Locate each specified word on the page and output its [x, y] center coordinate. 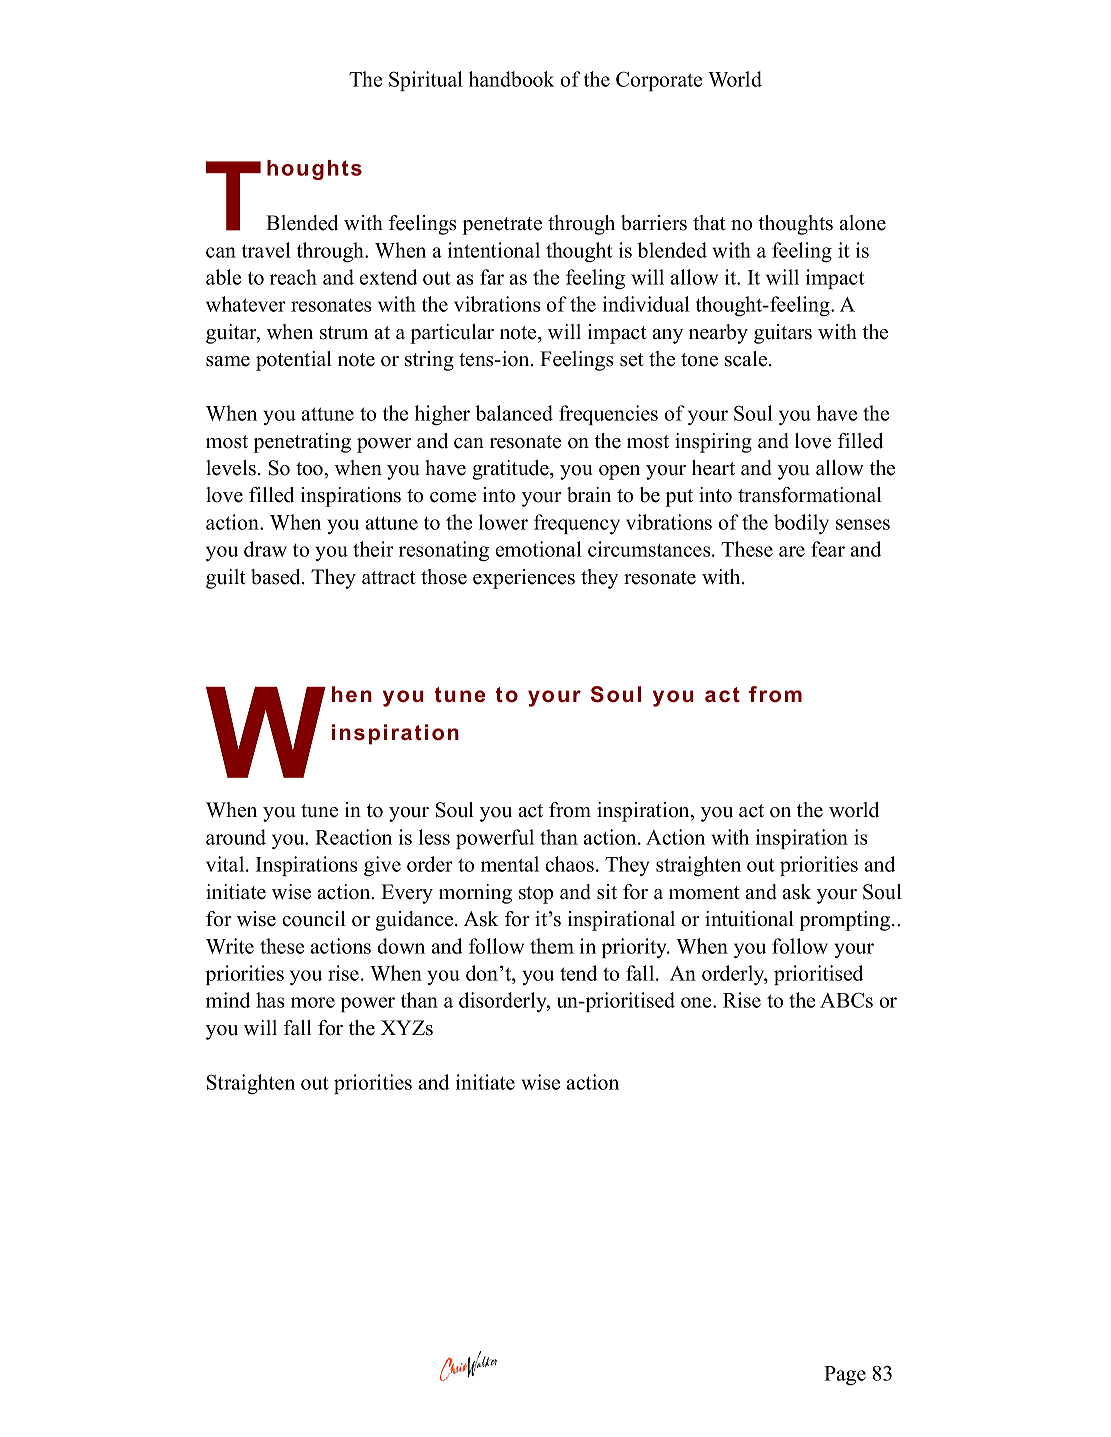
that [709, 222]
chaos [571, 864]
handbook [512, 79]
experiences [524, 579]
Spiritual [426, 81]
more [313, 1002]
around [236, 837]
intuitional [749, 919]
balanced [514, 413]
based [277, 577]
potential [294, 361]
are [792, 551]
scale [747, 359]
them [552, 946]
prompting [846, 921]
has [270, 1000]
